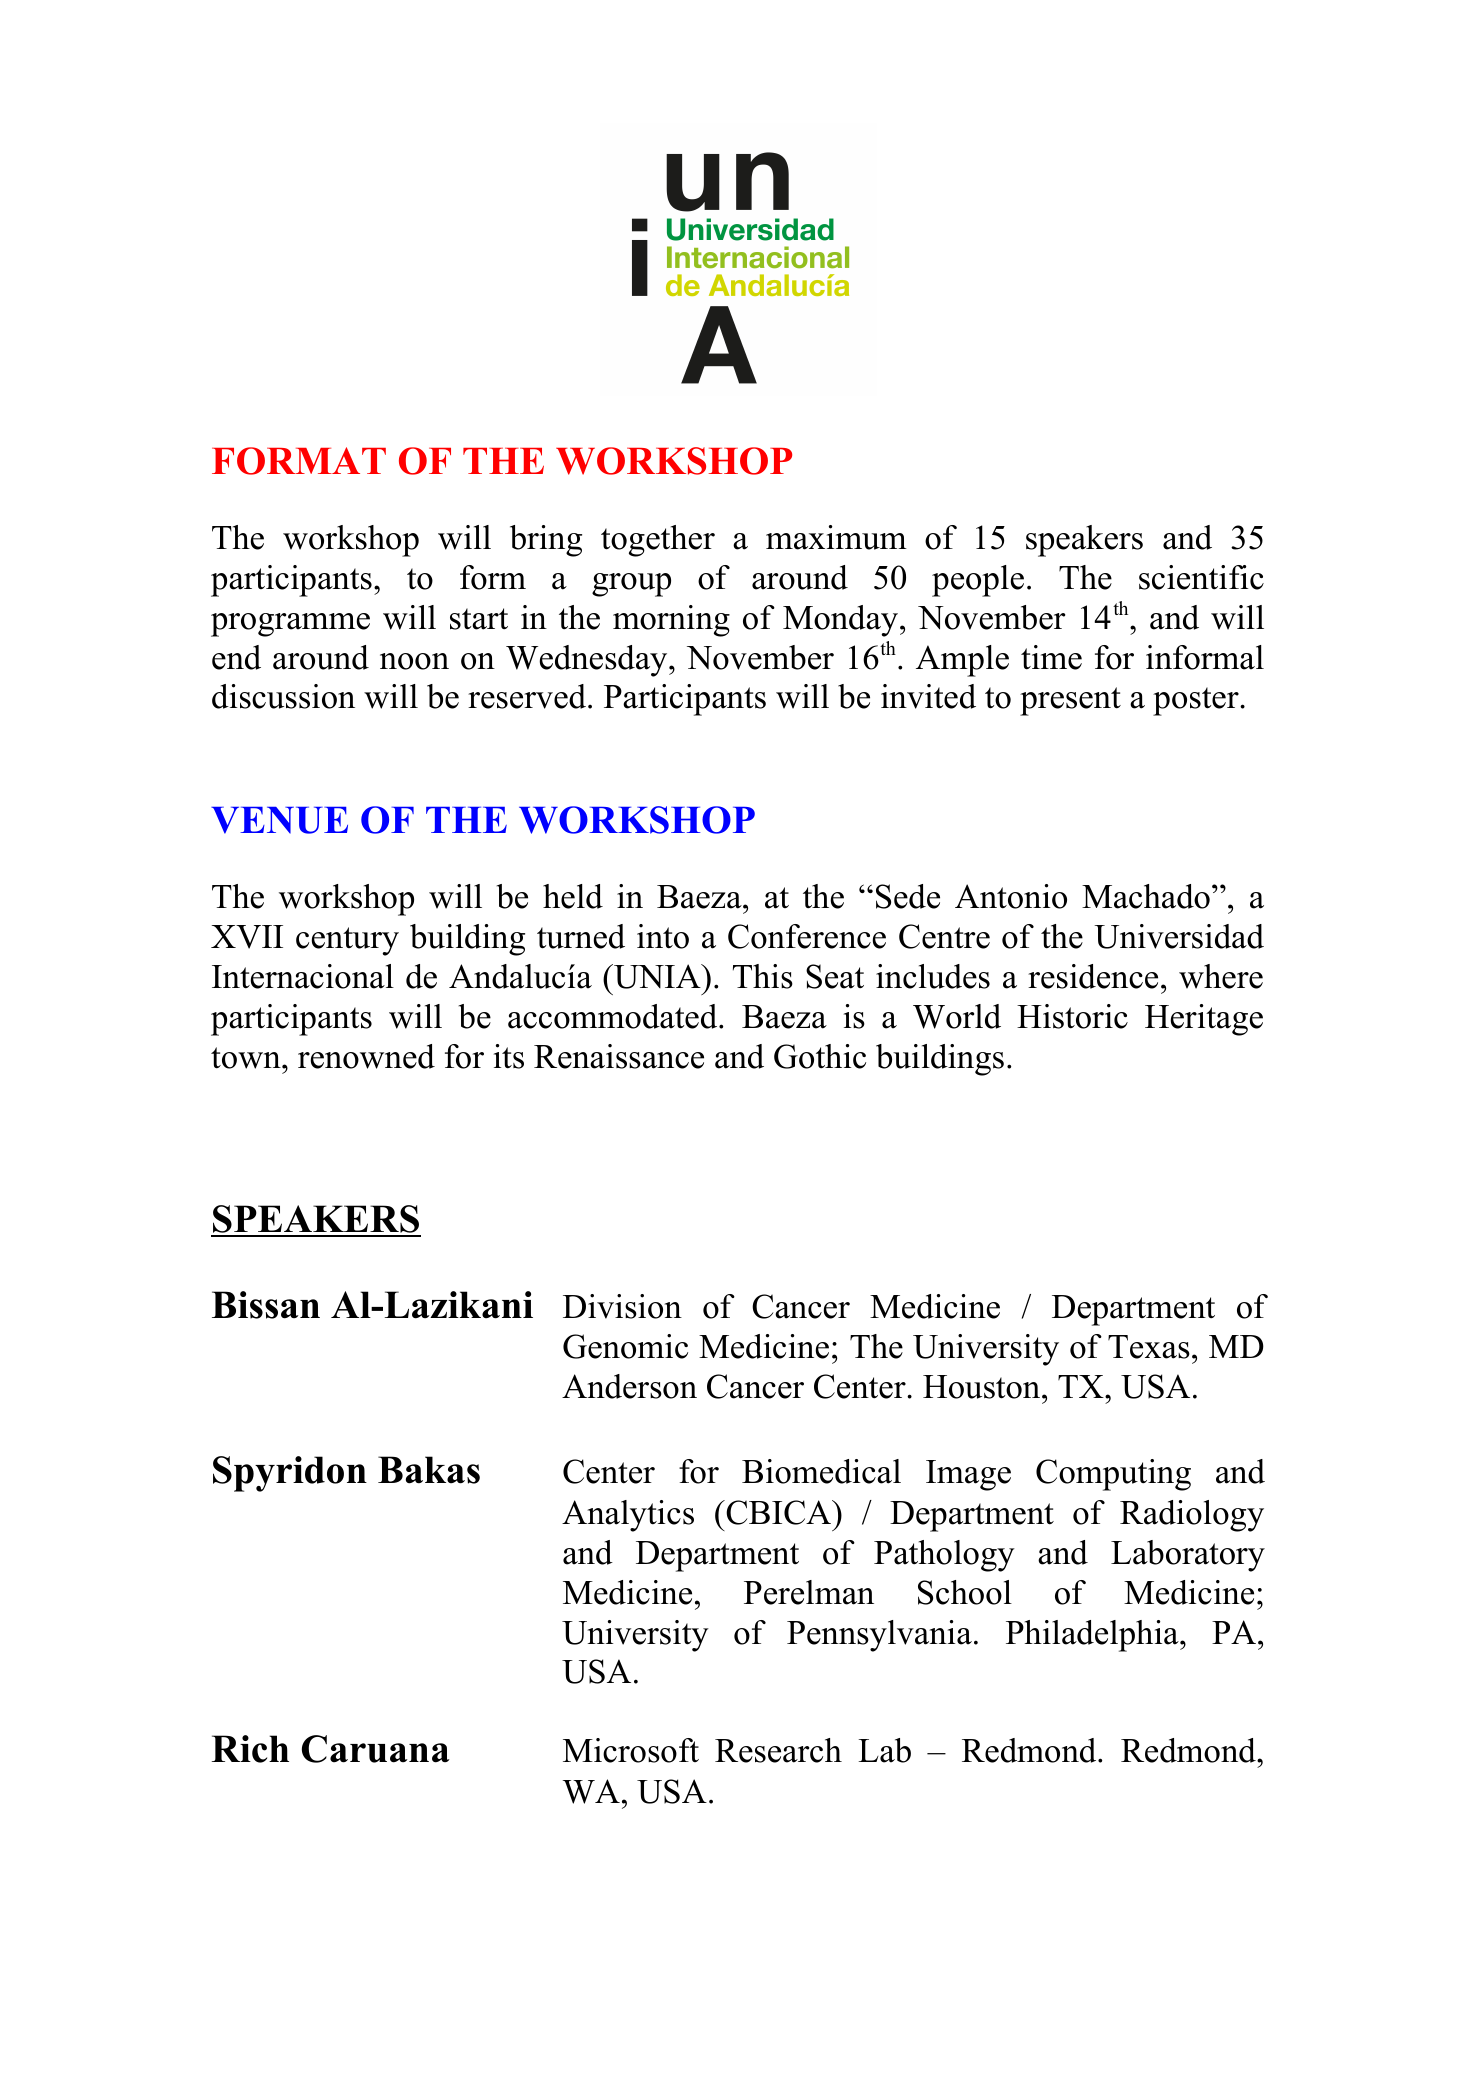 This page has height=2087, width=1476. Describe the element at coordinates (290, 625) in the page. I see `programme` at that location.
